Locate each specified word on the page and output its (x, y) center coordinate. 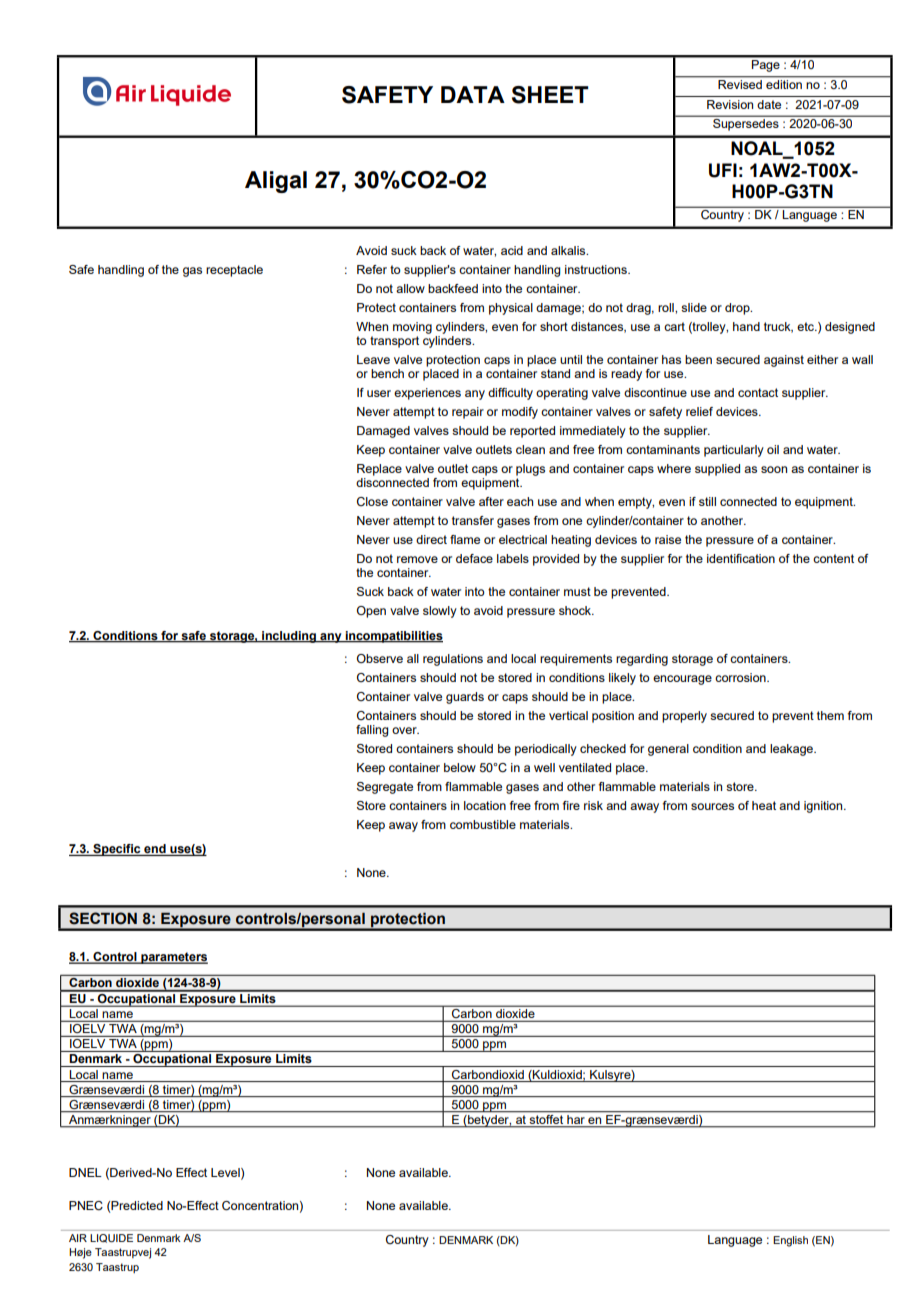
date (769, 104)
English (790, 1241)
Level (226, 1173)
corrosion (741, 677)
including (289, 637)
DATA (473, 94)
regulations (453, 660)
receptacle (234, 271)
